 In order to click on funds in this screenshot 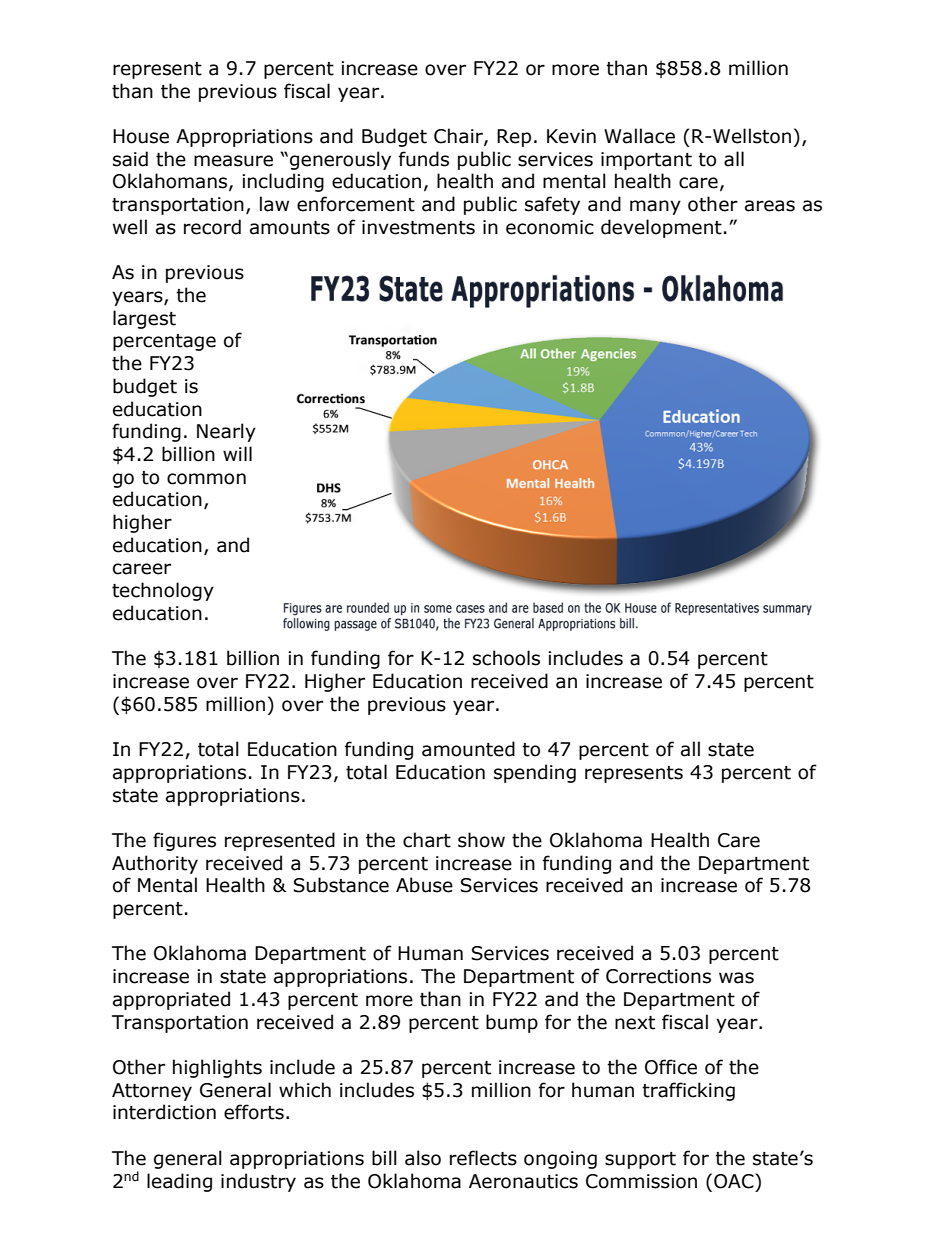, I will do `click(424, 159)`.
